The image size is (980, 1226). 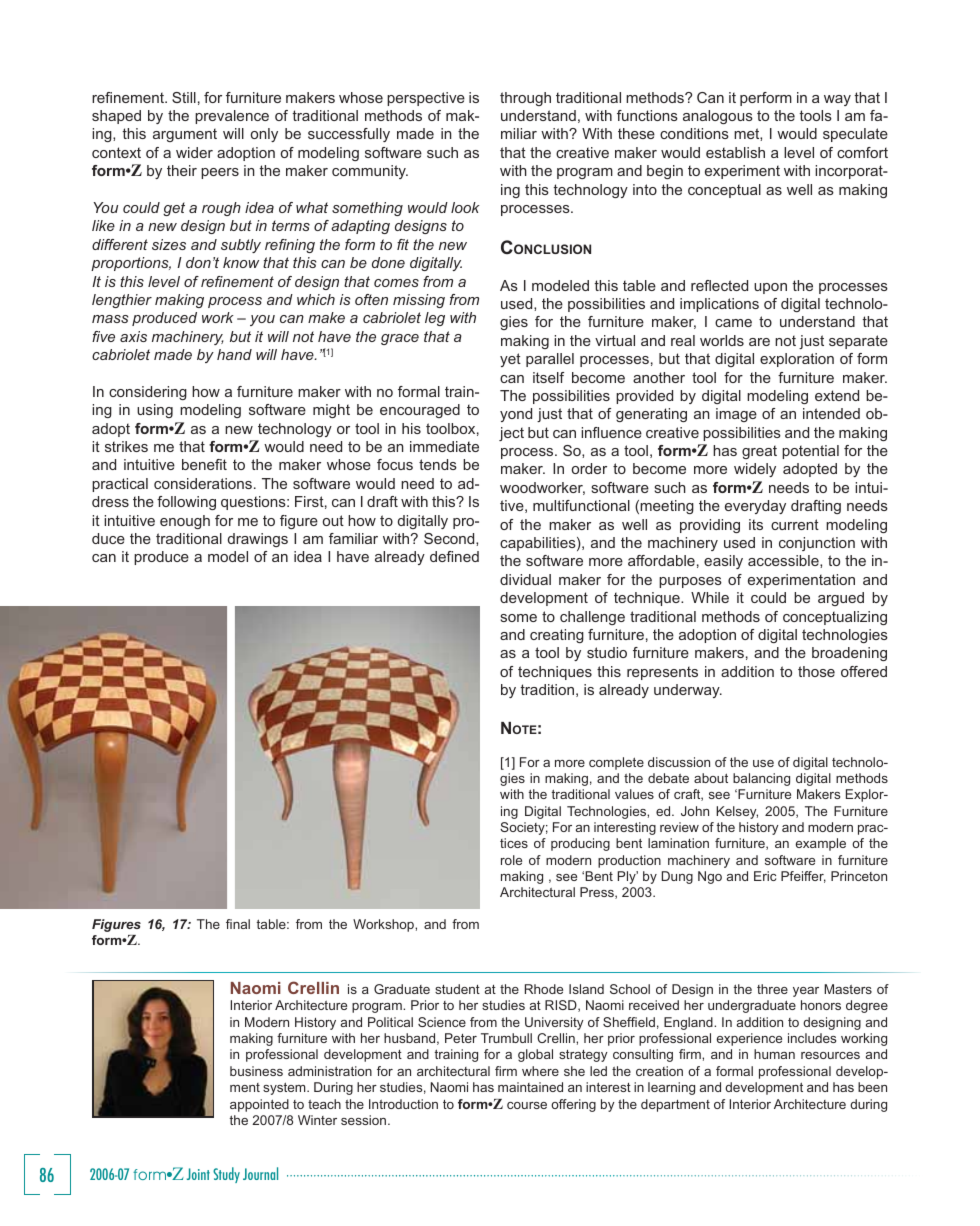 I want to click on establish, so click(x=735, y=152).
